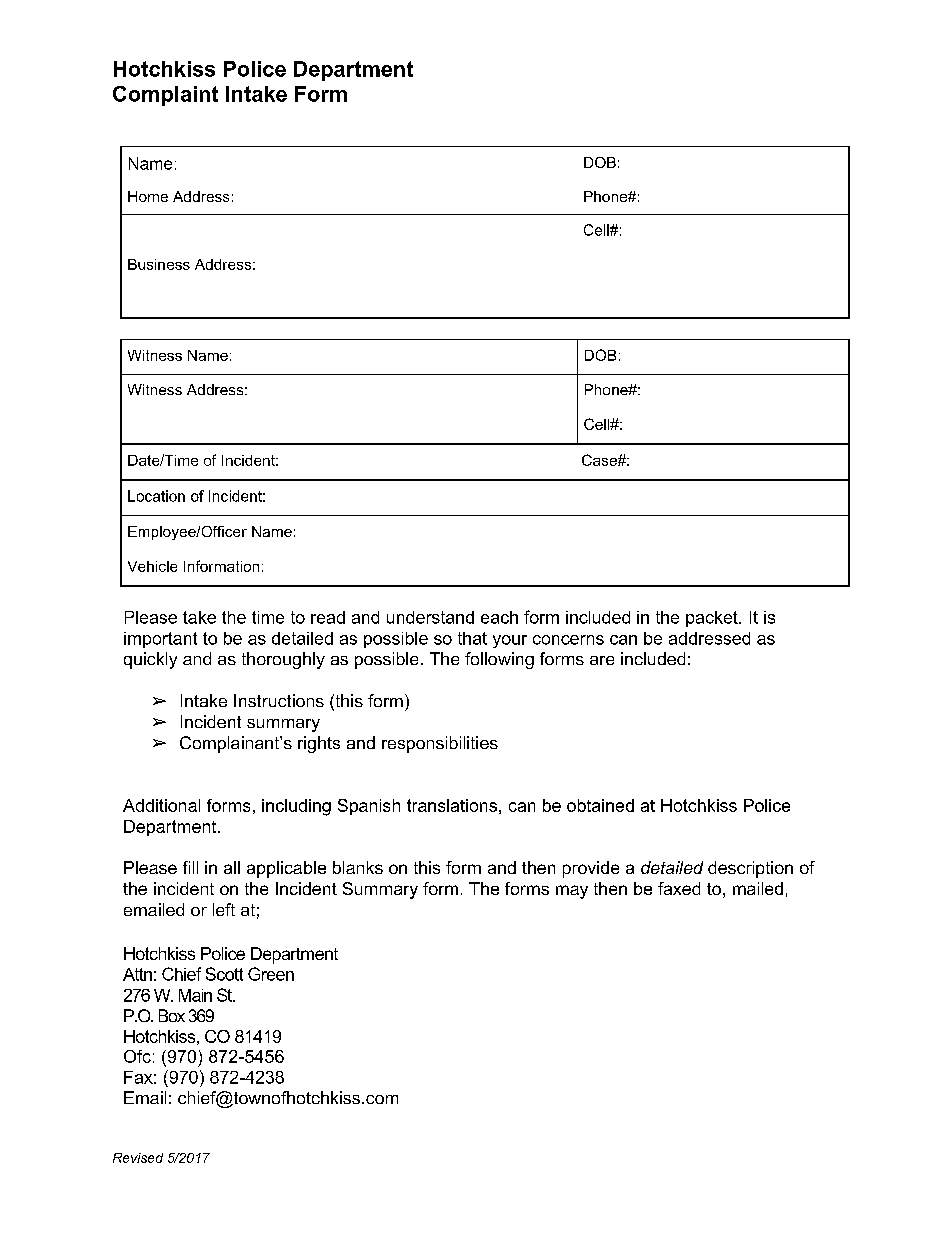 Image resolution: width=952 pixels, height=1233 pixels. I want to click on Home, so click(148, 196).
